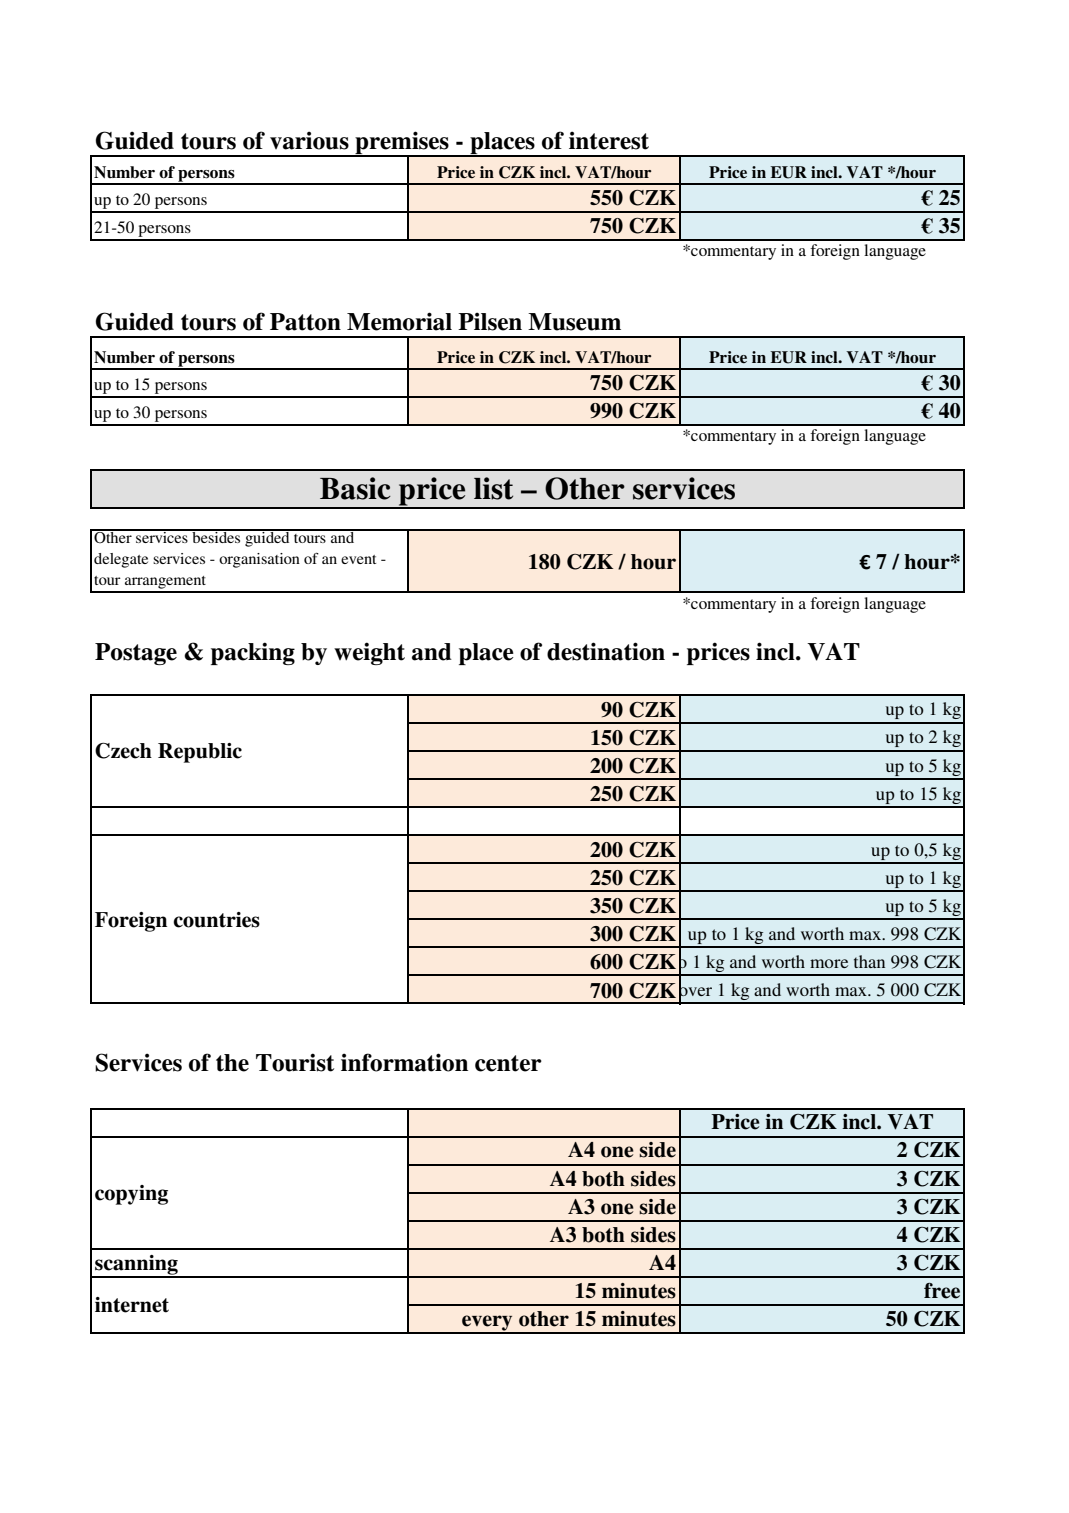 Image resolution: width=1069 pixels, height=1513 pixels. What do you see at coordinates (508, 1063) in the page?
I see `center` at bounding box center [508, 1063].
